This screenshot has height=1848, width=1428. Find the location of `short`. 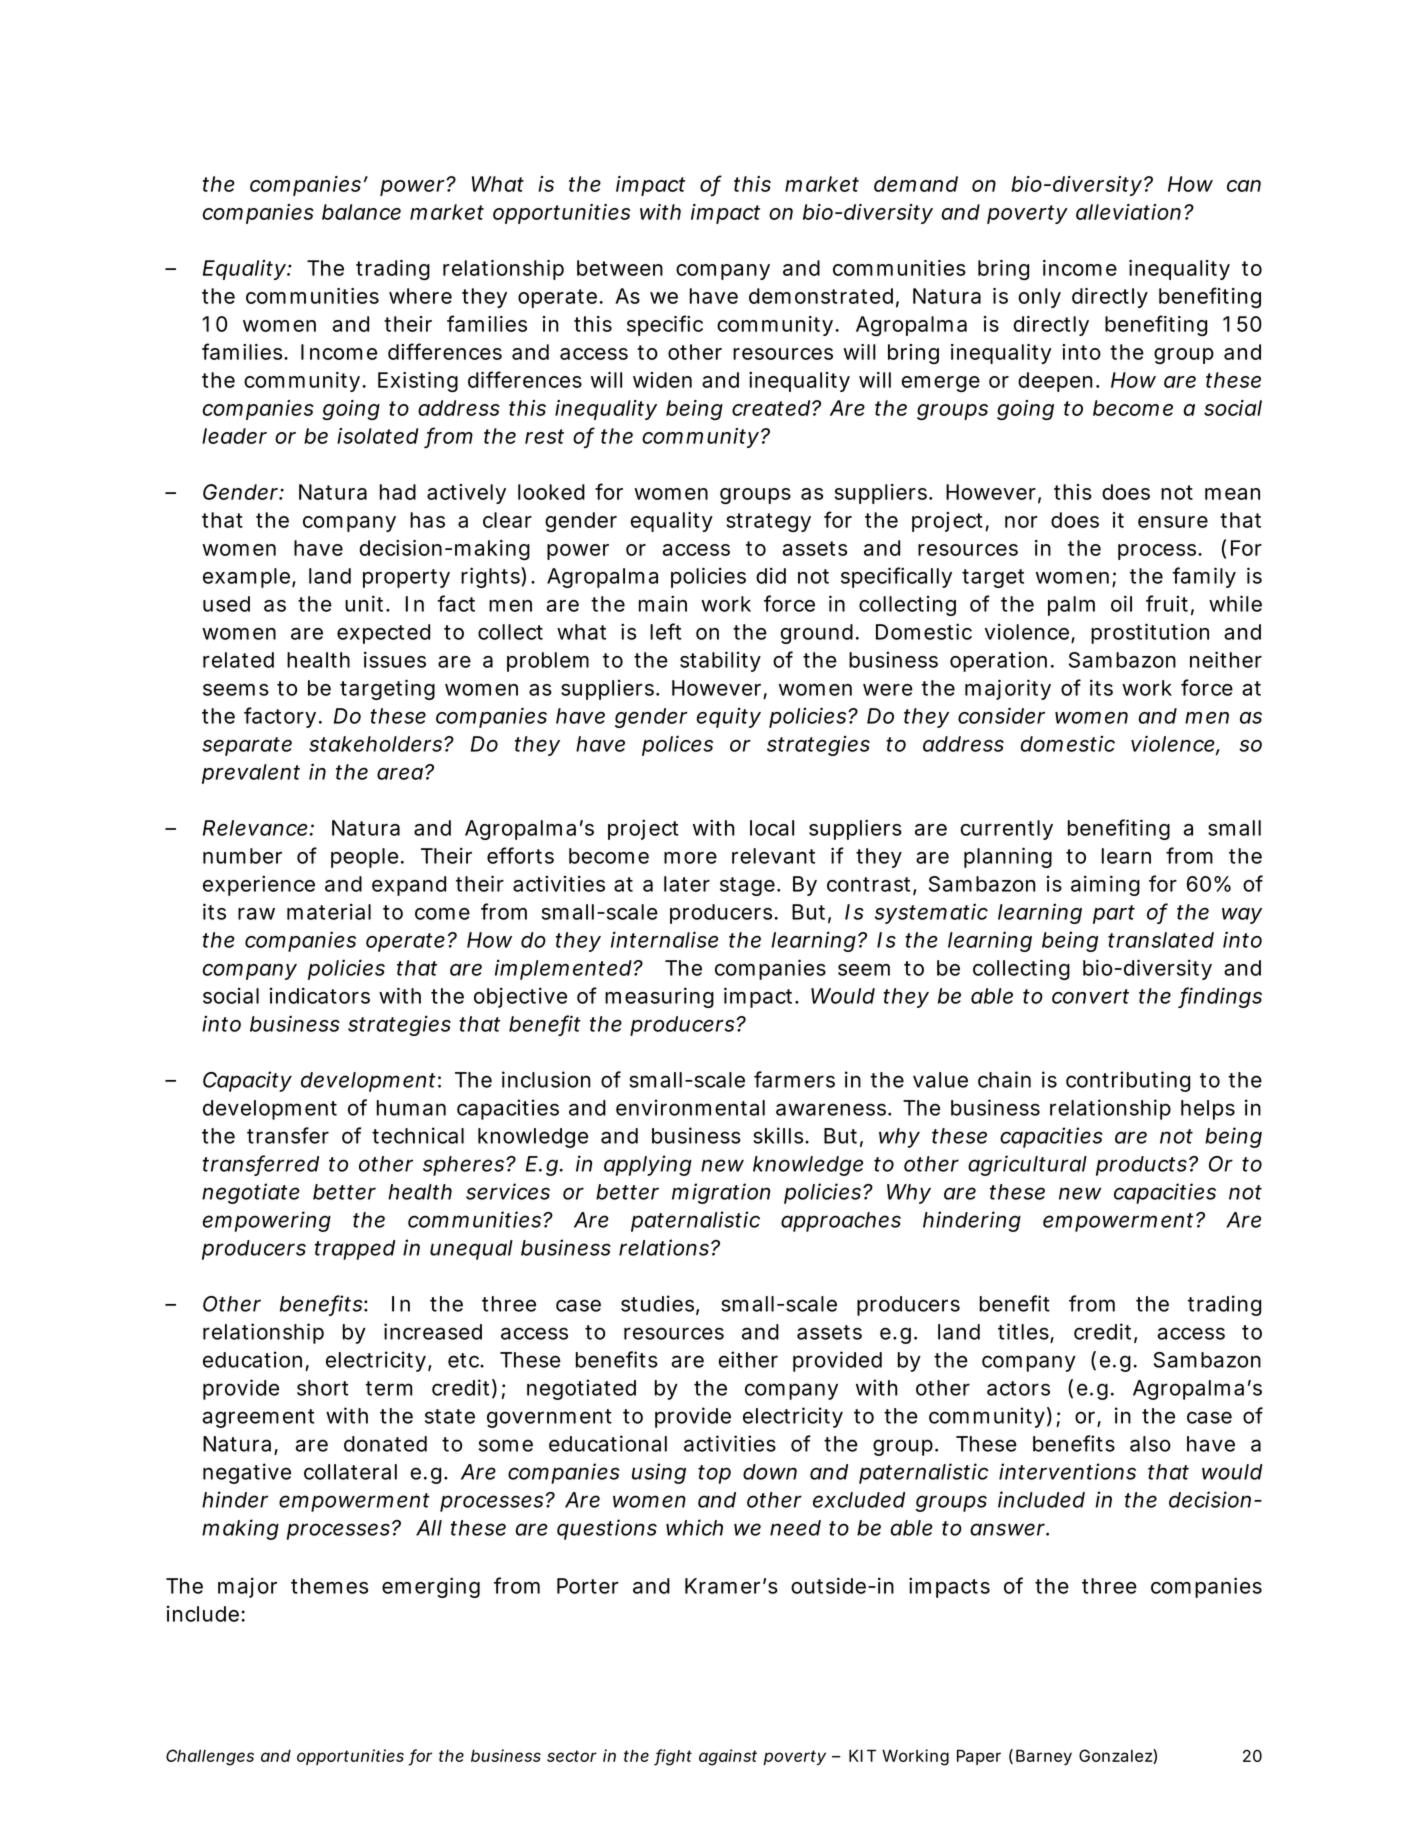

short is located at coordinates (322, 1388).
